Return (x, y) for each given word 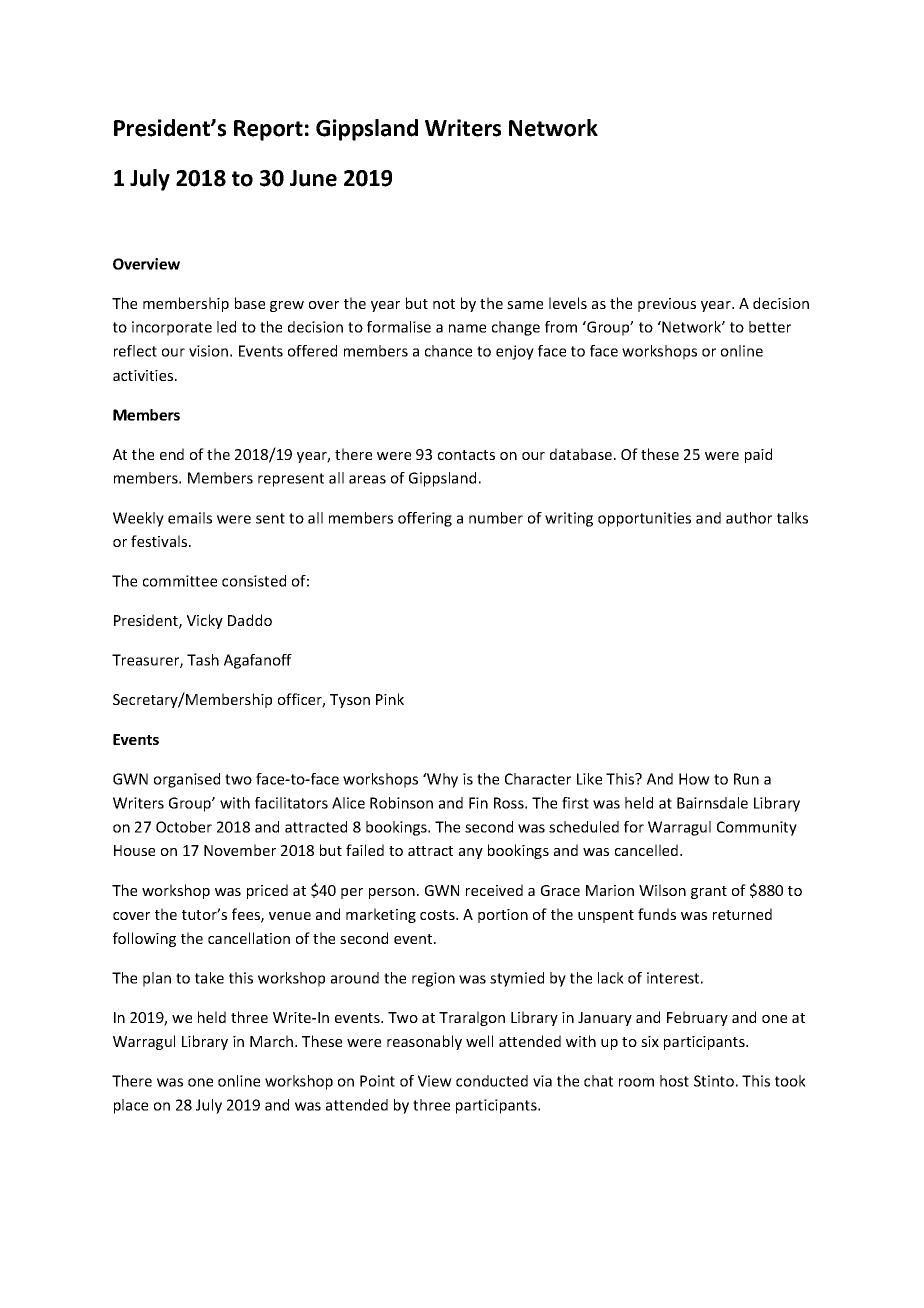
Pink (390, 699)
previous (667, 305)
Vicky (205, 621)
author (749, 518)
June (313, 178)
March (271, 1041)
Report (268, 130)
